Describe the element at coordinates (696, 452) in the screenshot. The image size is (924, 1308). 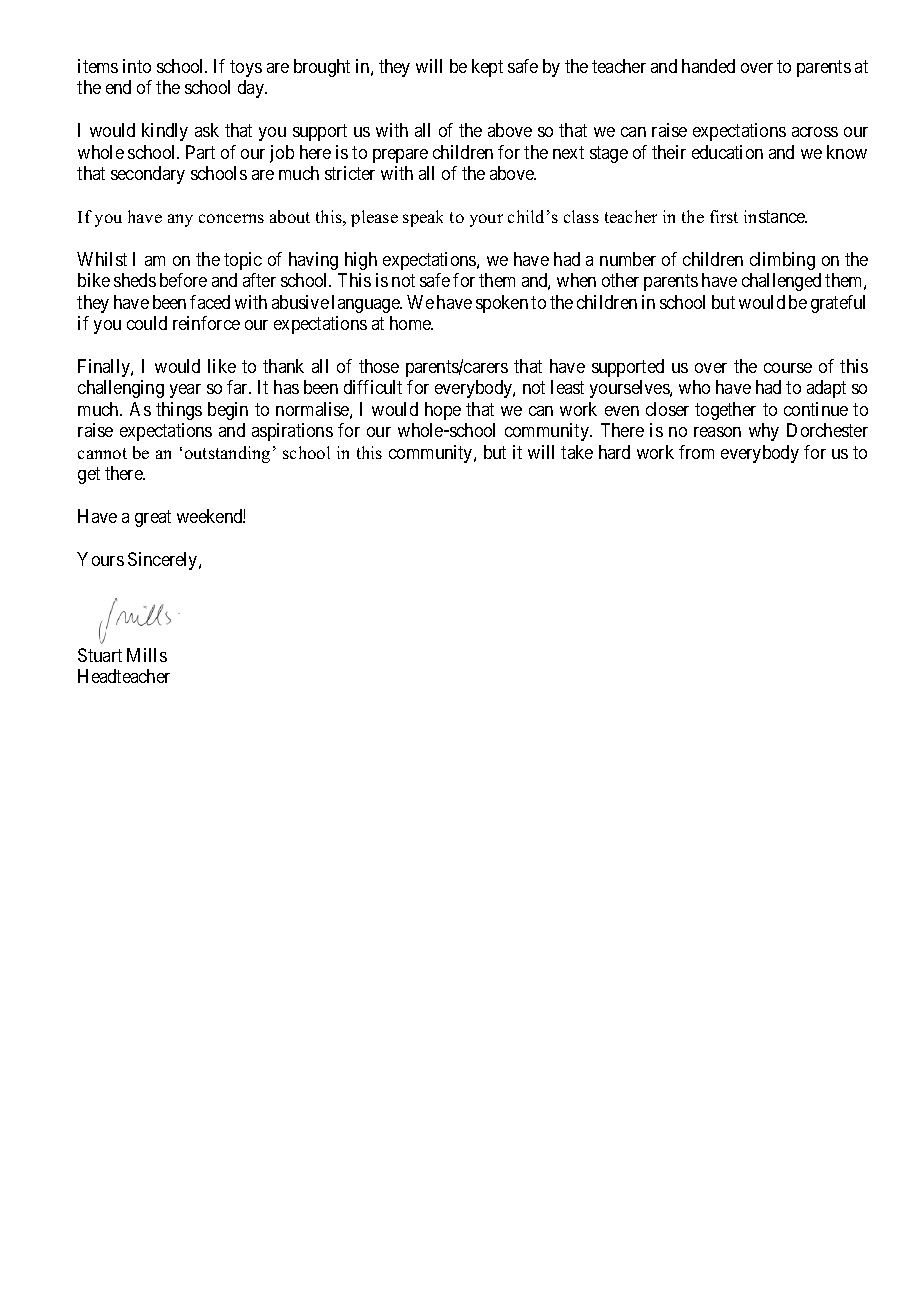
I see `from` at that location.
